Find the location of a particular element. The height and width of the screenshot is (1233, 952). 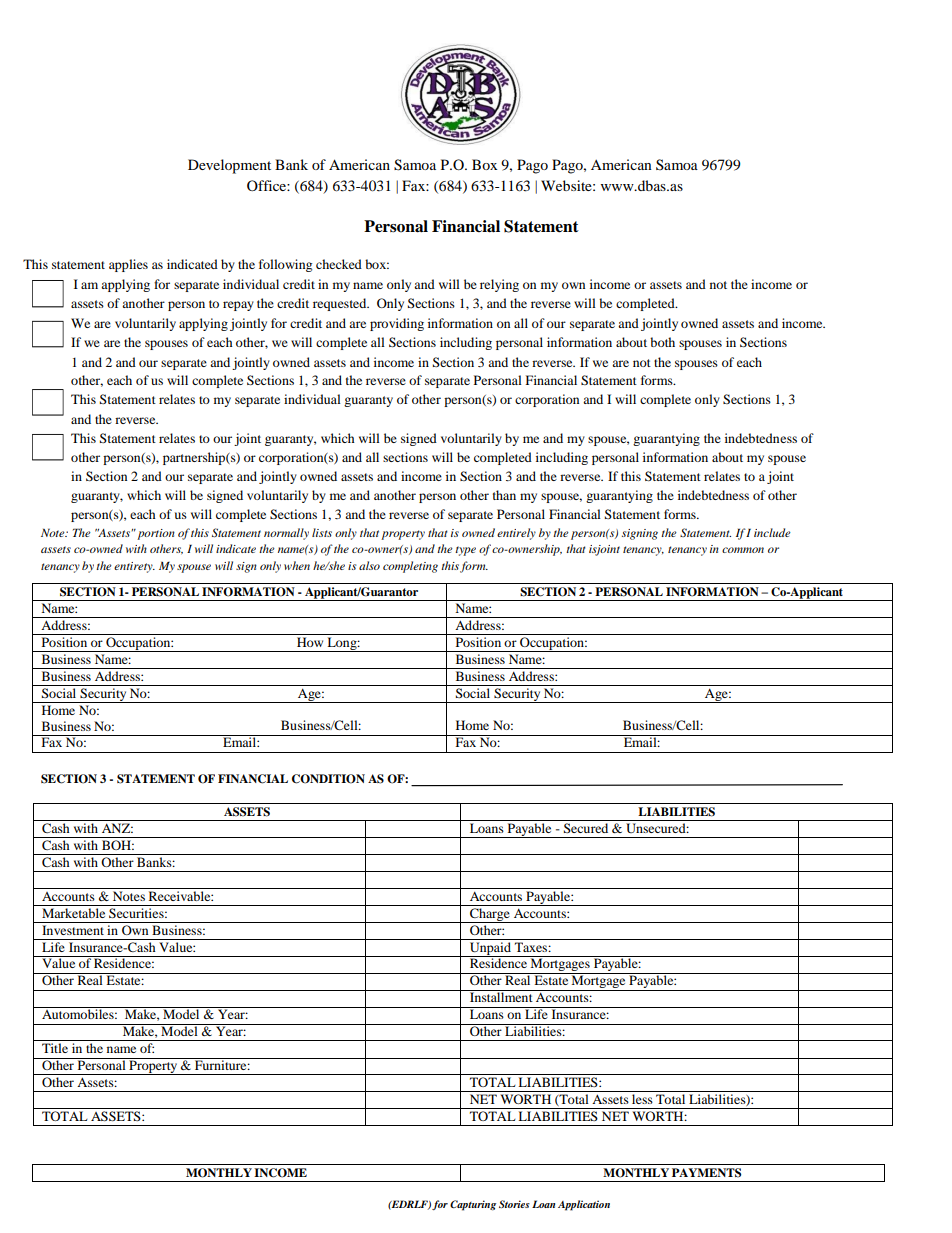

both is located at coordinates (662, 342).
